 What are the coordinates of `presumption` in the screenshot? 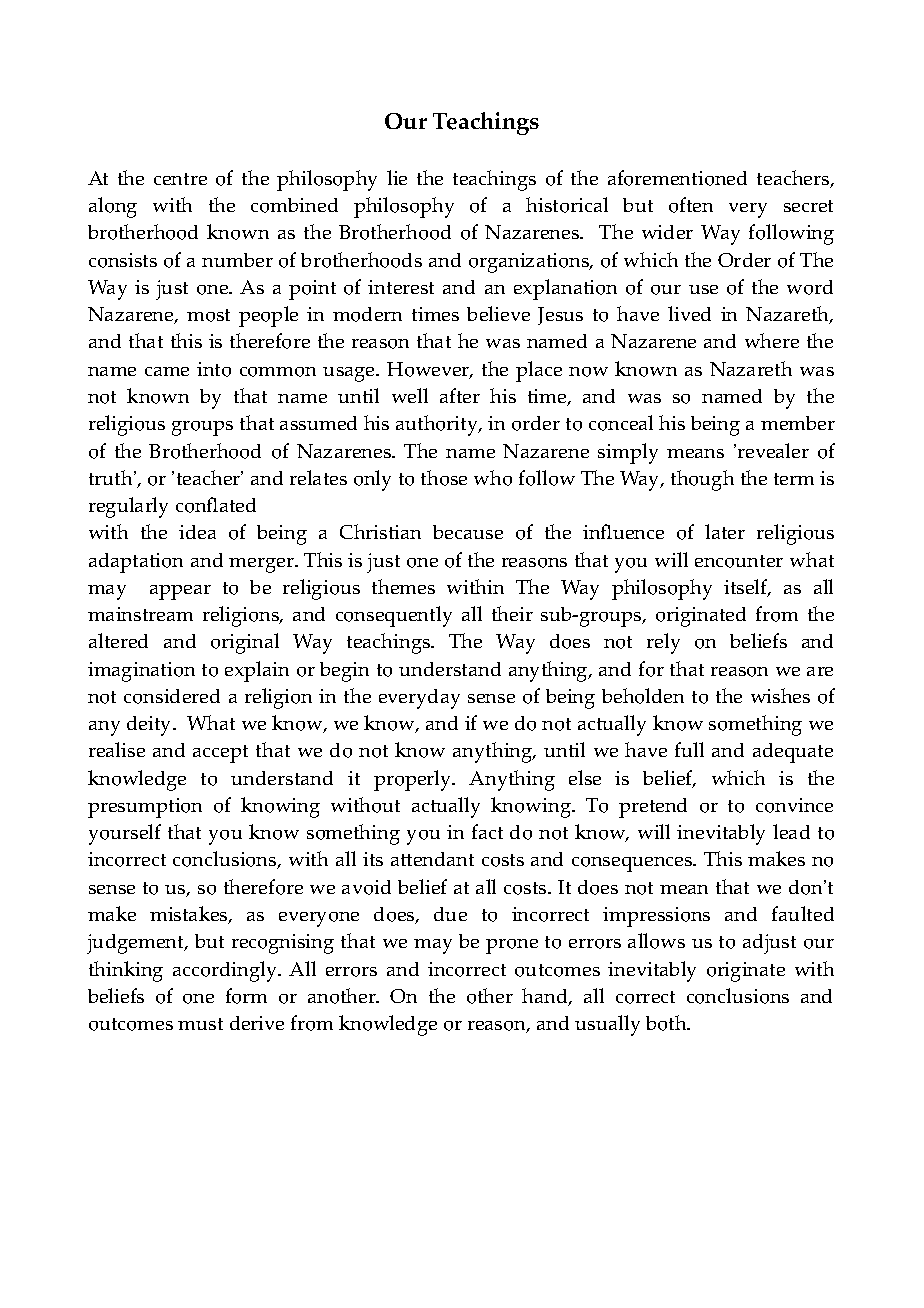 It's located at (145, 808).
